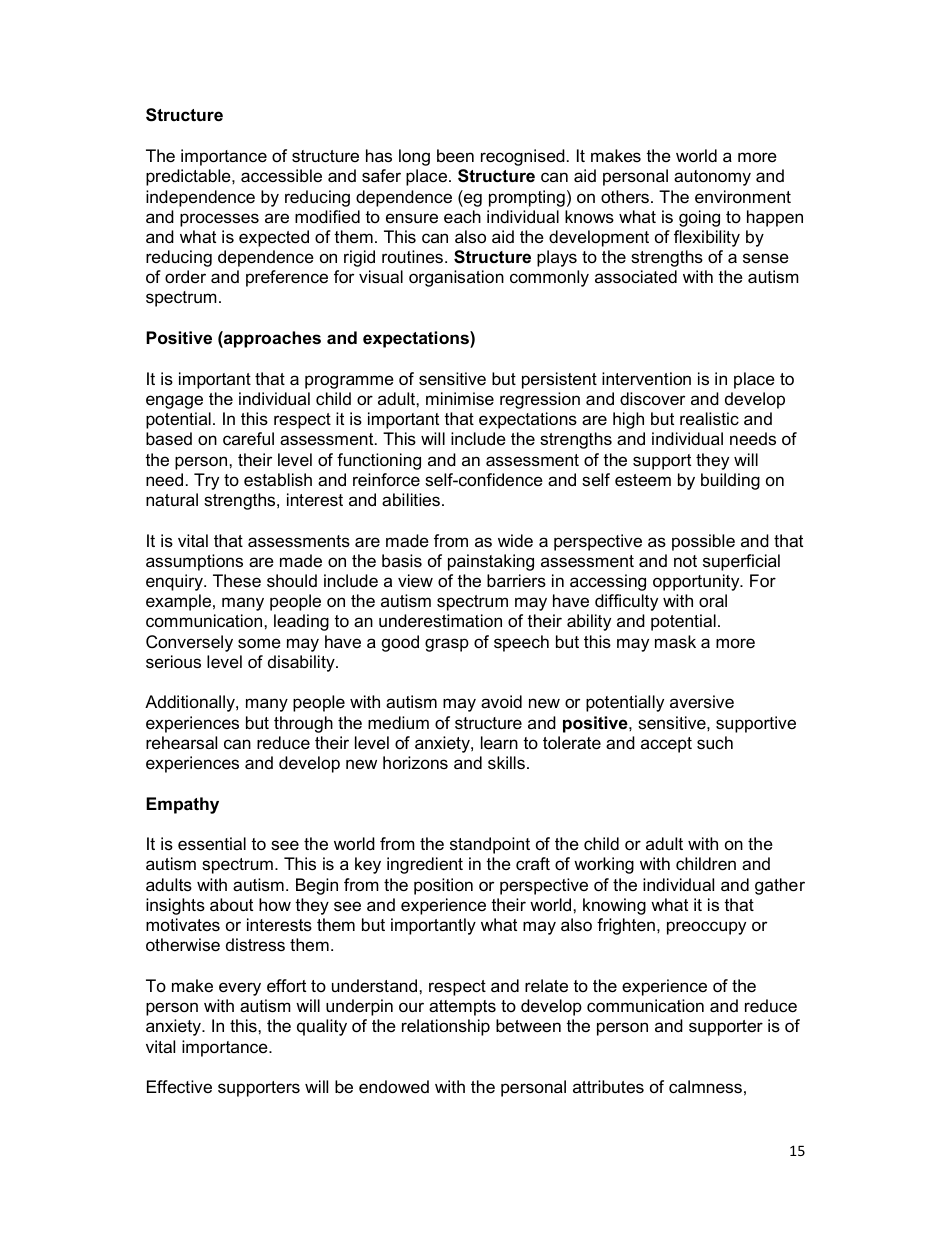  Describe the element at coordinates (608, 1087) in the image. I see `attributes` at that location.
